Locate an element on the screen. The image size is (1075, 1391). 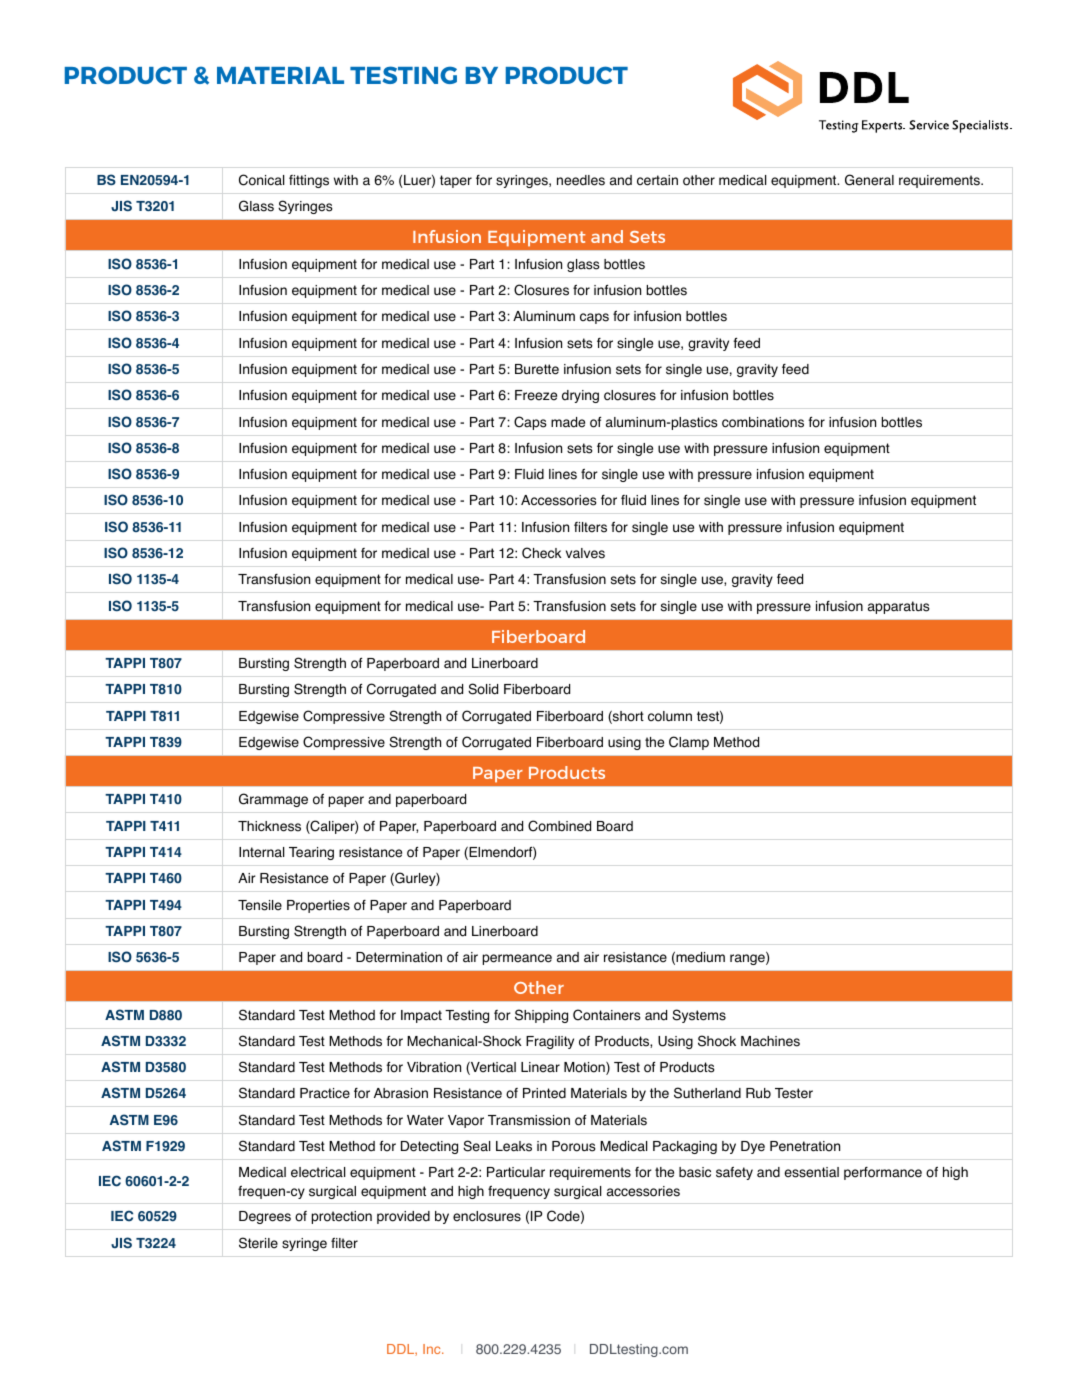
General is located at coordinates (869, 180).
